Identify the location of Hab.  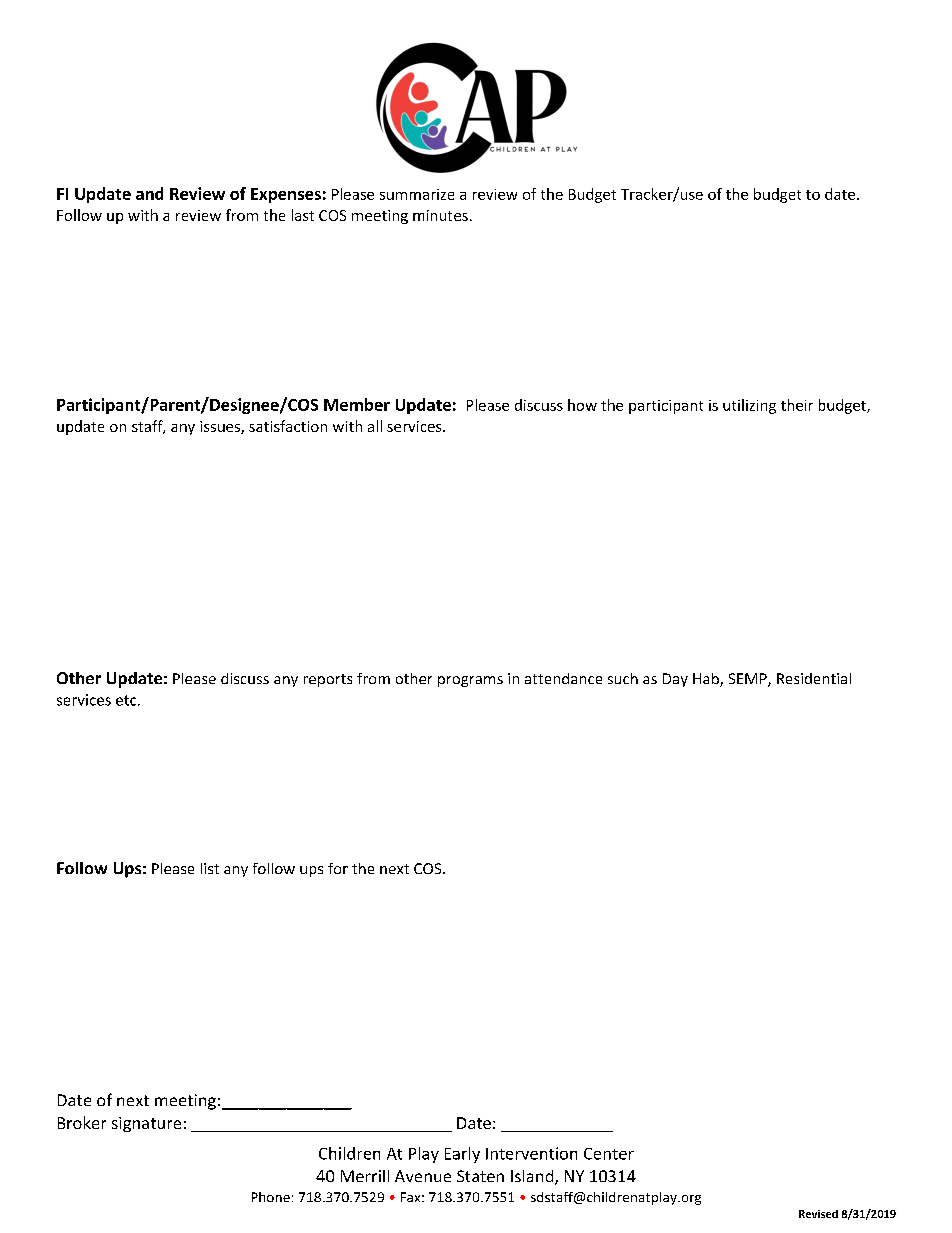
(707, 680).
